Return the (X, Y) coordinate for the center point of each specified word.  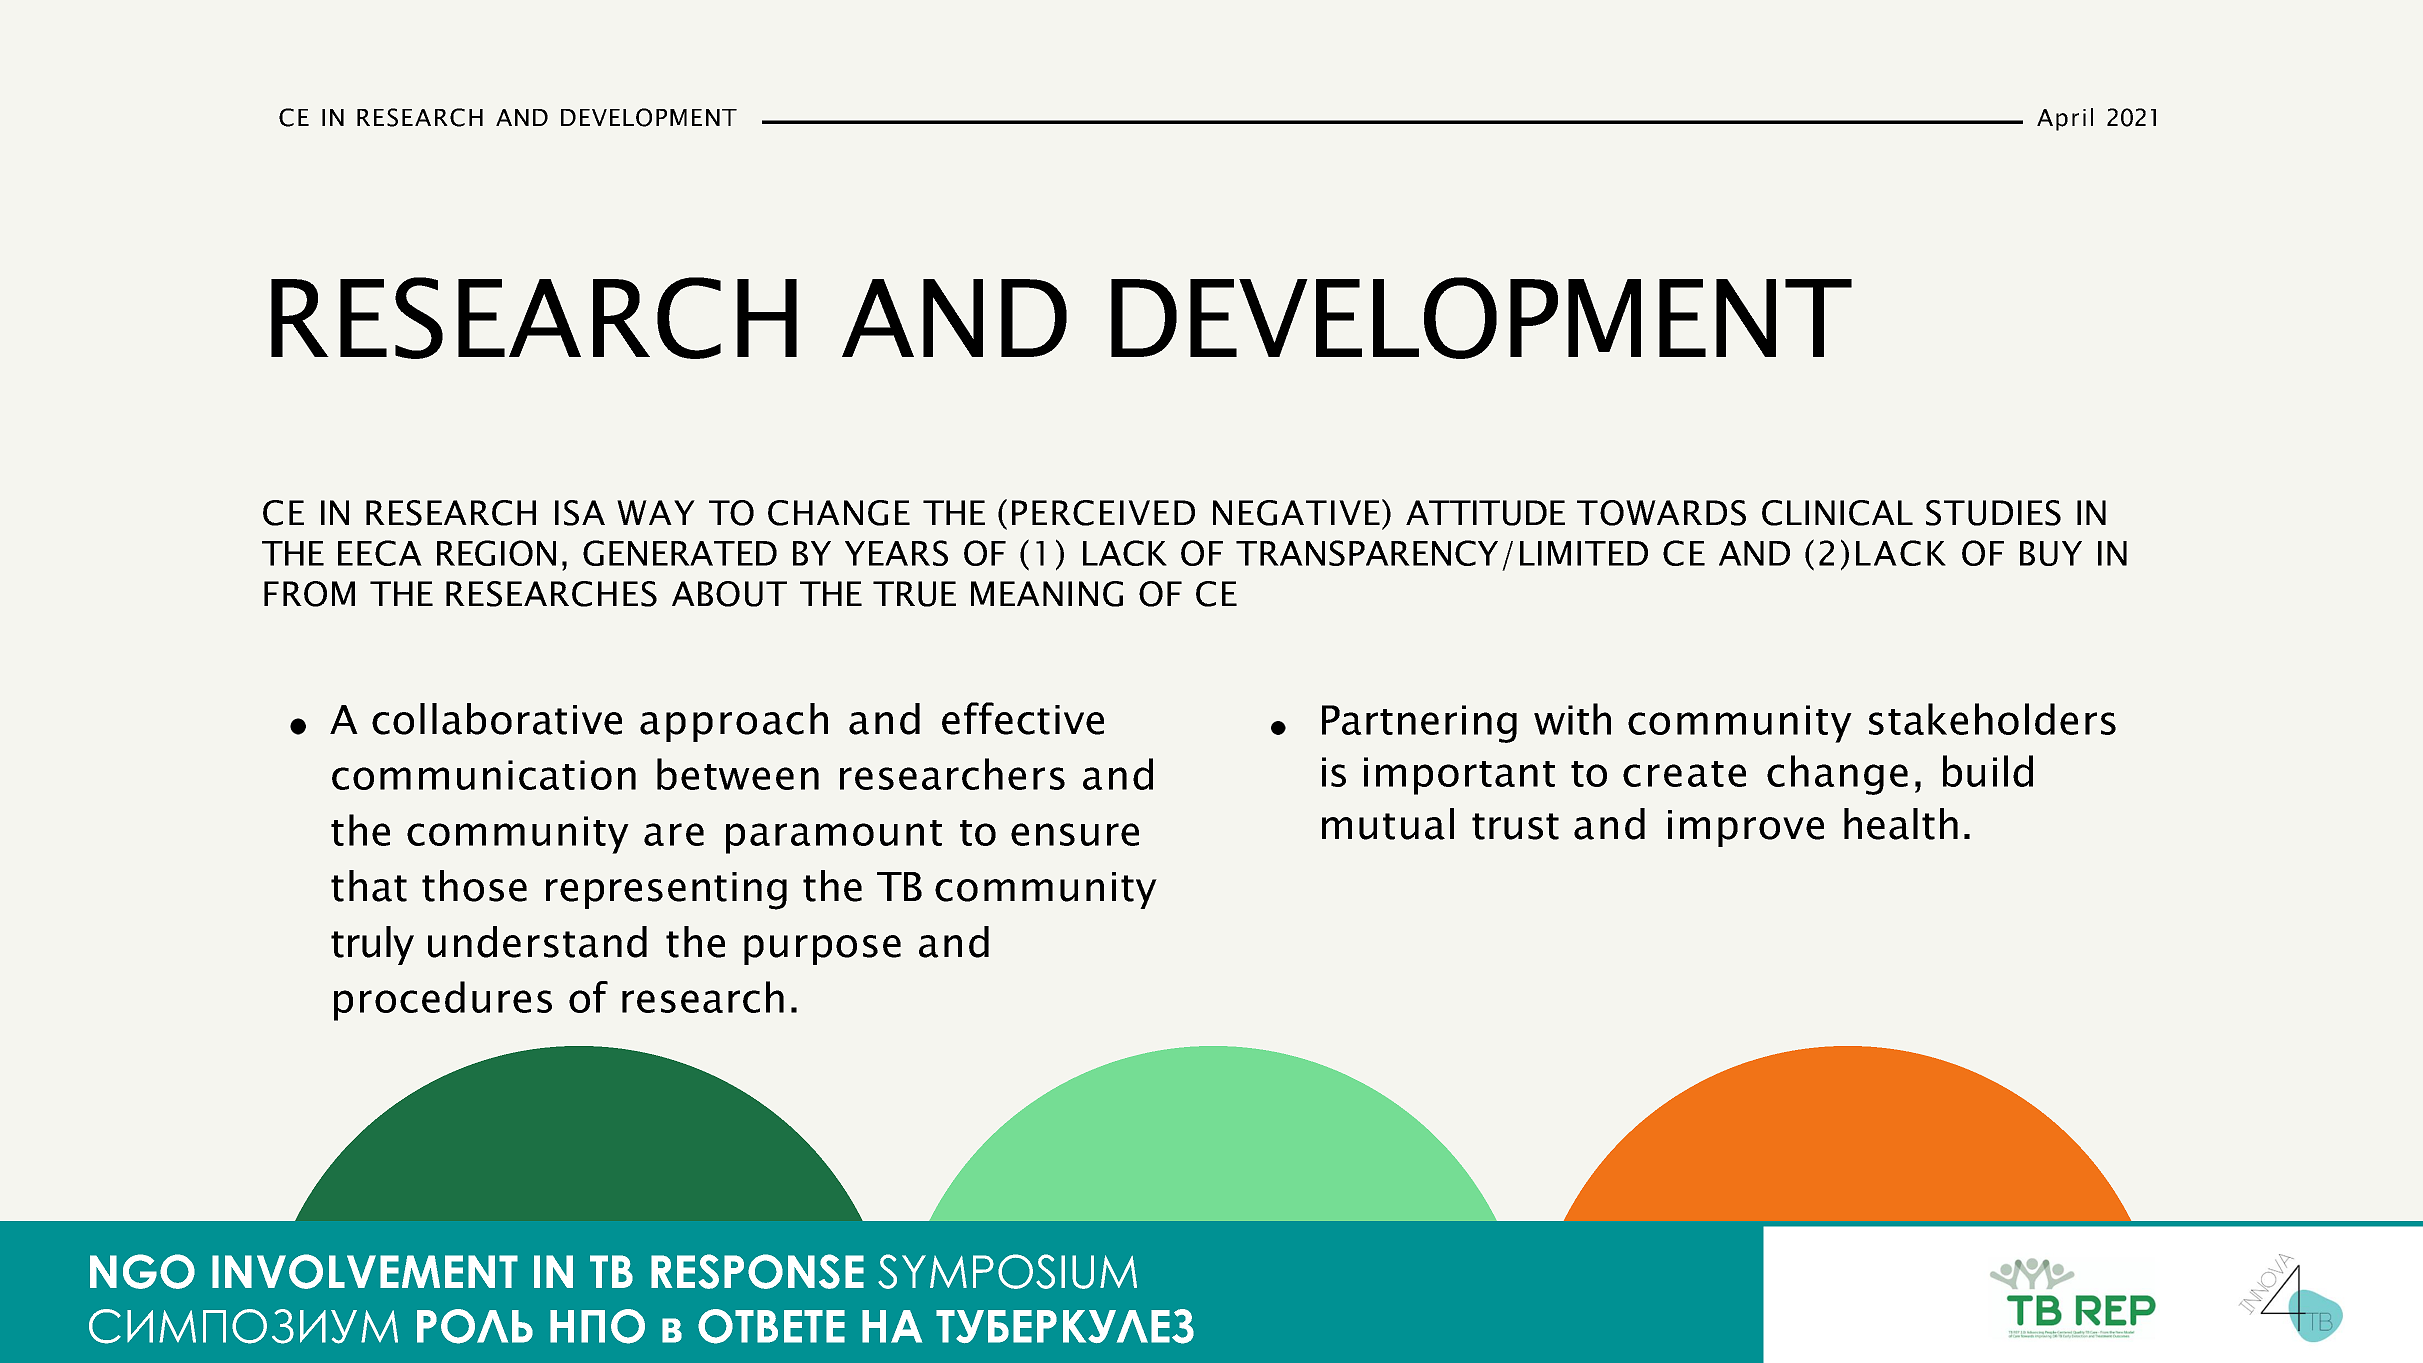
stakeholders (1992, 719)
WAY (656, 512)
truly (372, 945)
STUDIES (1993, 513)
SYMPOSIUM (1007, 1271)
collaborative (497, 719)
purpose (822, 950)
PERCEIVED (1103, 513)
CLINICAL (1837, 513)
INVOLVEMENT (365, 1271)
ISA (580, 513)
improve (1746, 828)
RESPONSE (757, 1271)
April (2065, 119)
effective (1023, 718)
